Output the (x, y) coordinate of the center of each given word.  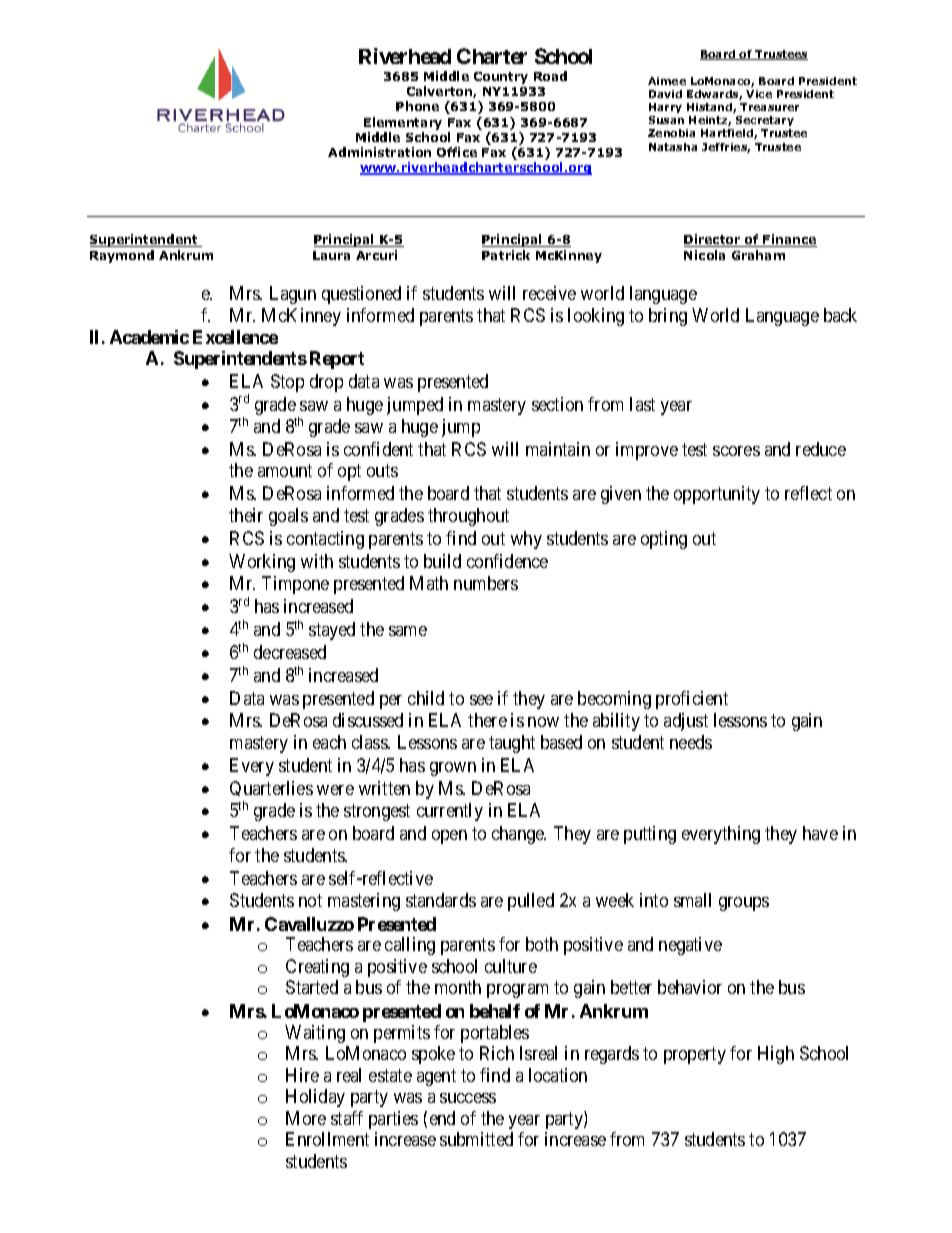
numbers (486, 583)
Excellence (235, 337)
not (310, 901)
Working (262, 563)
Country (501, 78)
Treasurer (769, 107)
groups (744, 904)
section (557, 404)
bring (668, 317)
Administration (379, 152)
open (449, 837)
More (306, 1118)
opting (664, 540)
